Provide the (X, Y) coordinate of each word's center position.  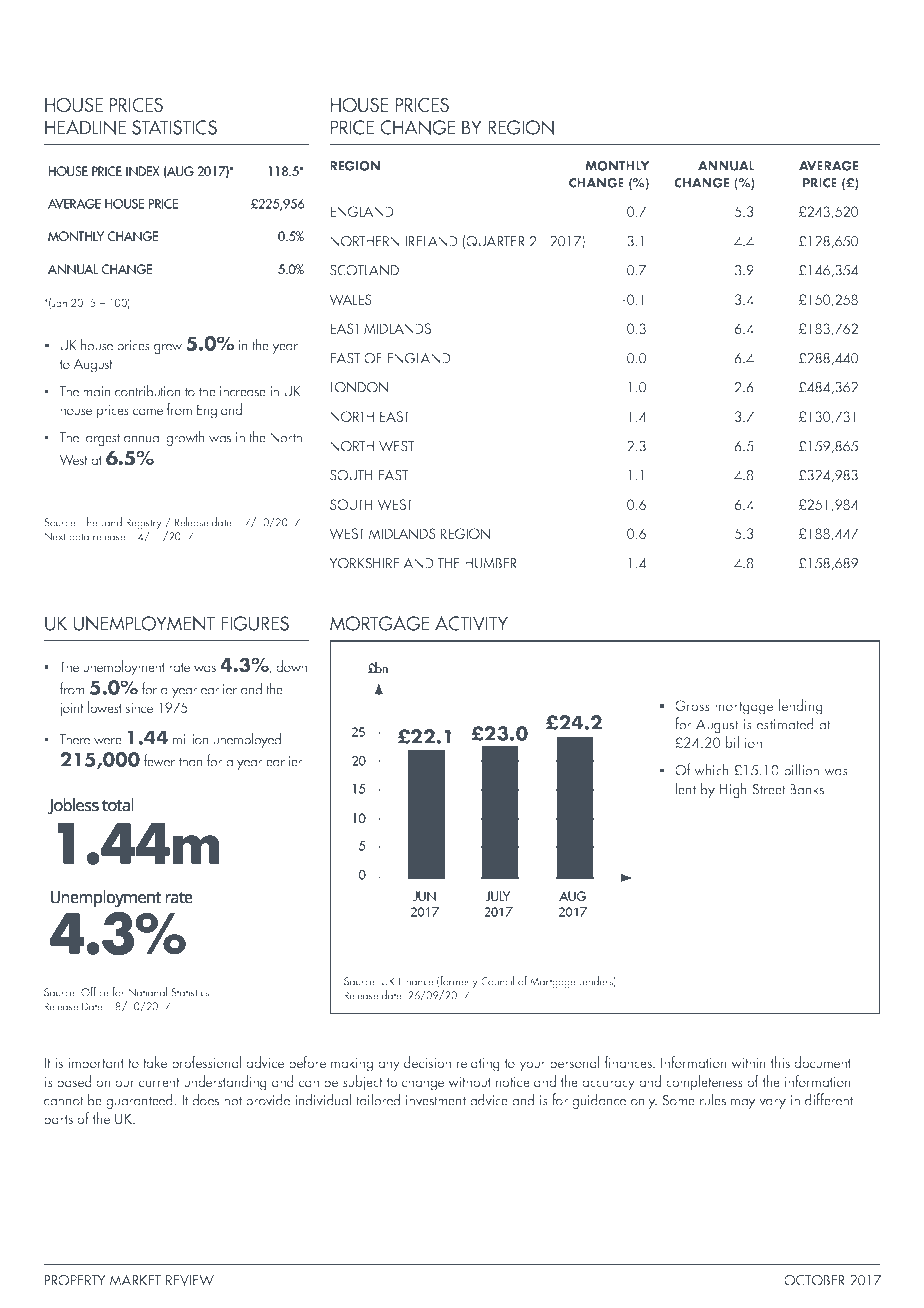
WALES (351, 299)
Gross (692, 705)
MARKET (135, 1280)
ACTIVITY (471, 623)
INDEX (142, 171)
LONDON (359, 387)
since (139, 707)
